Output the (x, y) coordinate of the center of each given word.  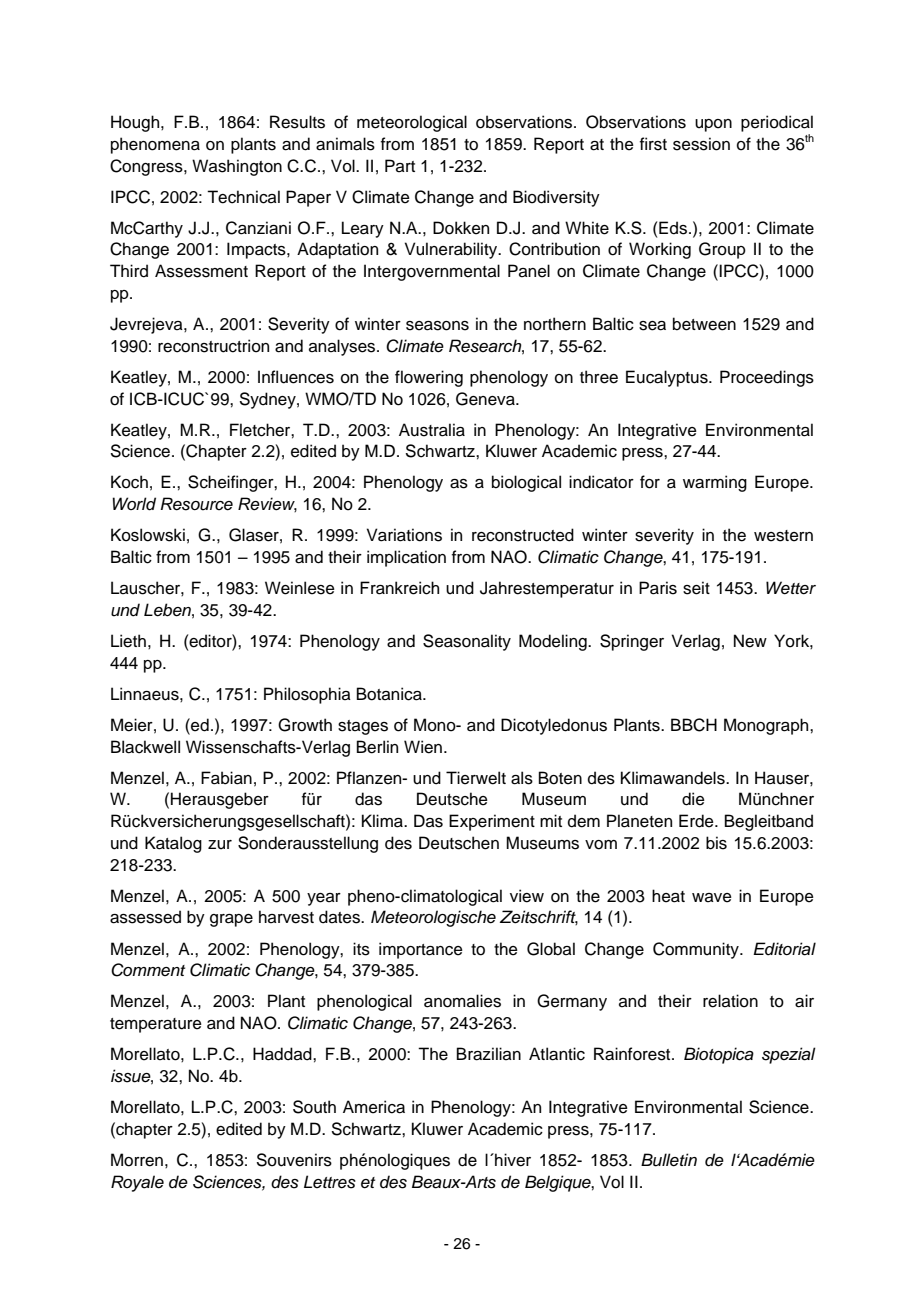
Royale (137, 1183)
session (701, 144)
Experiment (492, 822)
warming (715, 483)
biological (526, 483)
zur (220, 845)
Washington (237, 167)
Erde (697, 821)
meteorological (412, 123)
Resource (197, 504)
